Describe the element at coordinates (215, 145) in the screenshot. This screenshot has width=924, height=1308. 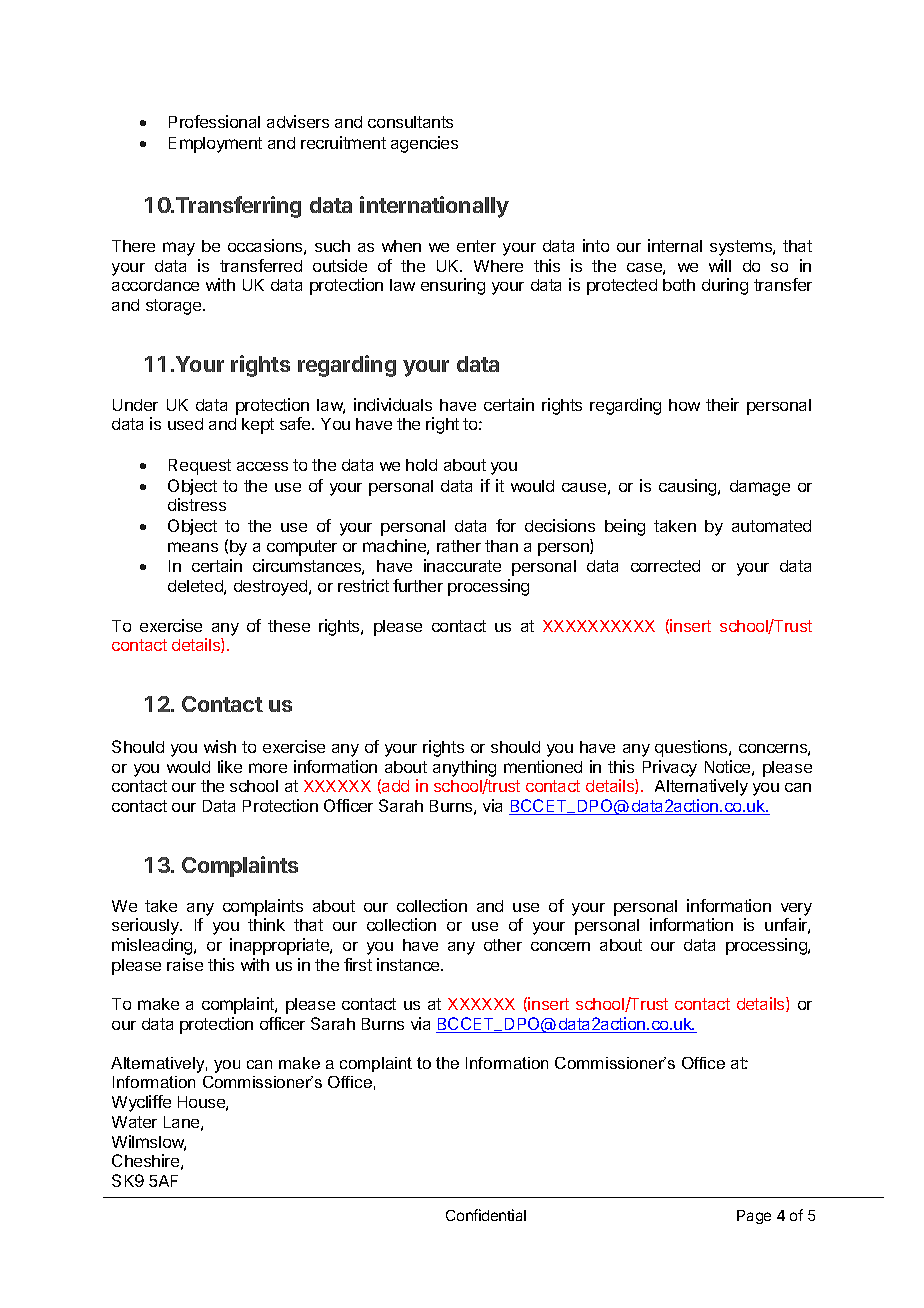
I see `Employment` at that location.
